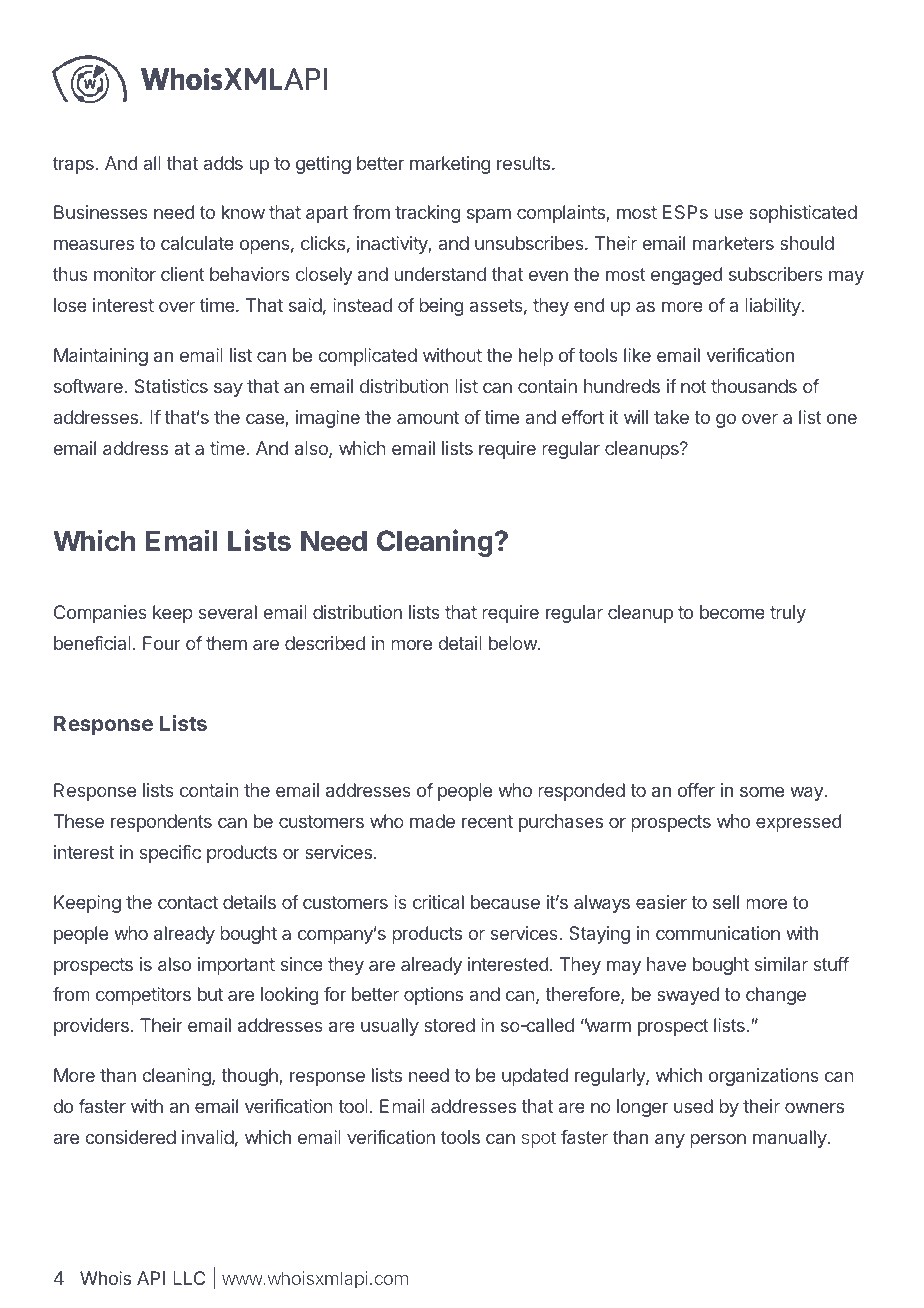 The image size is (924, 1308). I want to click on tracking, so click(428, 214).
